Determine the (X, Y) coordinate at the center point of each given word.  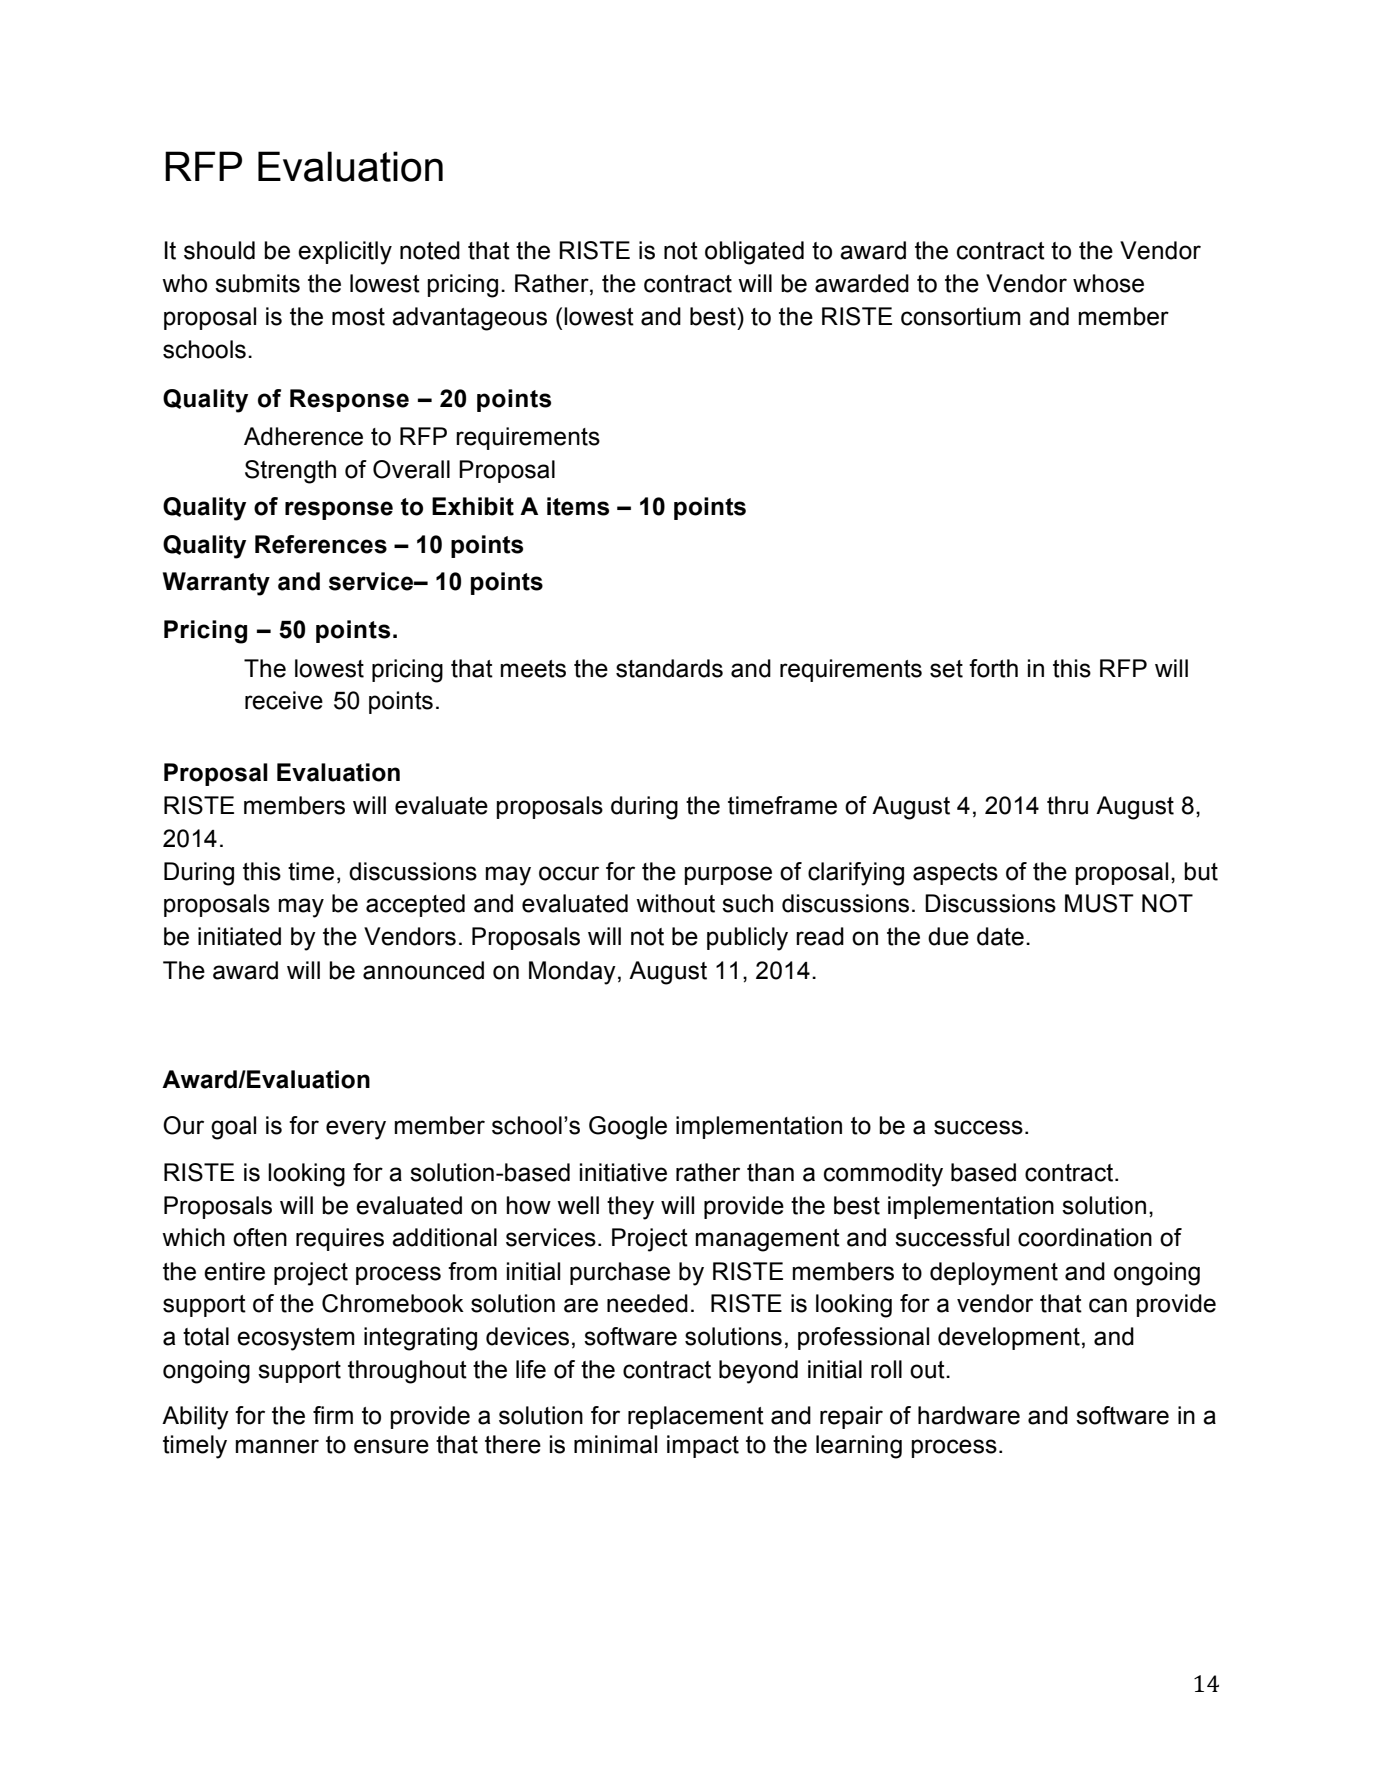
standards (669, 668)
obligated (754, 253)
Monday (572, 973)
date (1000, 936)
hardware (969, 1415)
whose (1108, 283)
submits (257, 283)
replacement (696, 1417)
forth (993, 668)
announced (423, 970)
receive (284, 700)
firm (333, 1415)
